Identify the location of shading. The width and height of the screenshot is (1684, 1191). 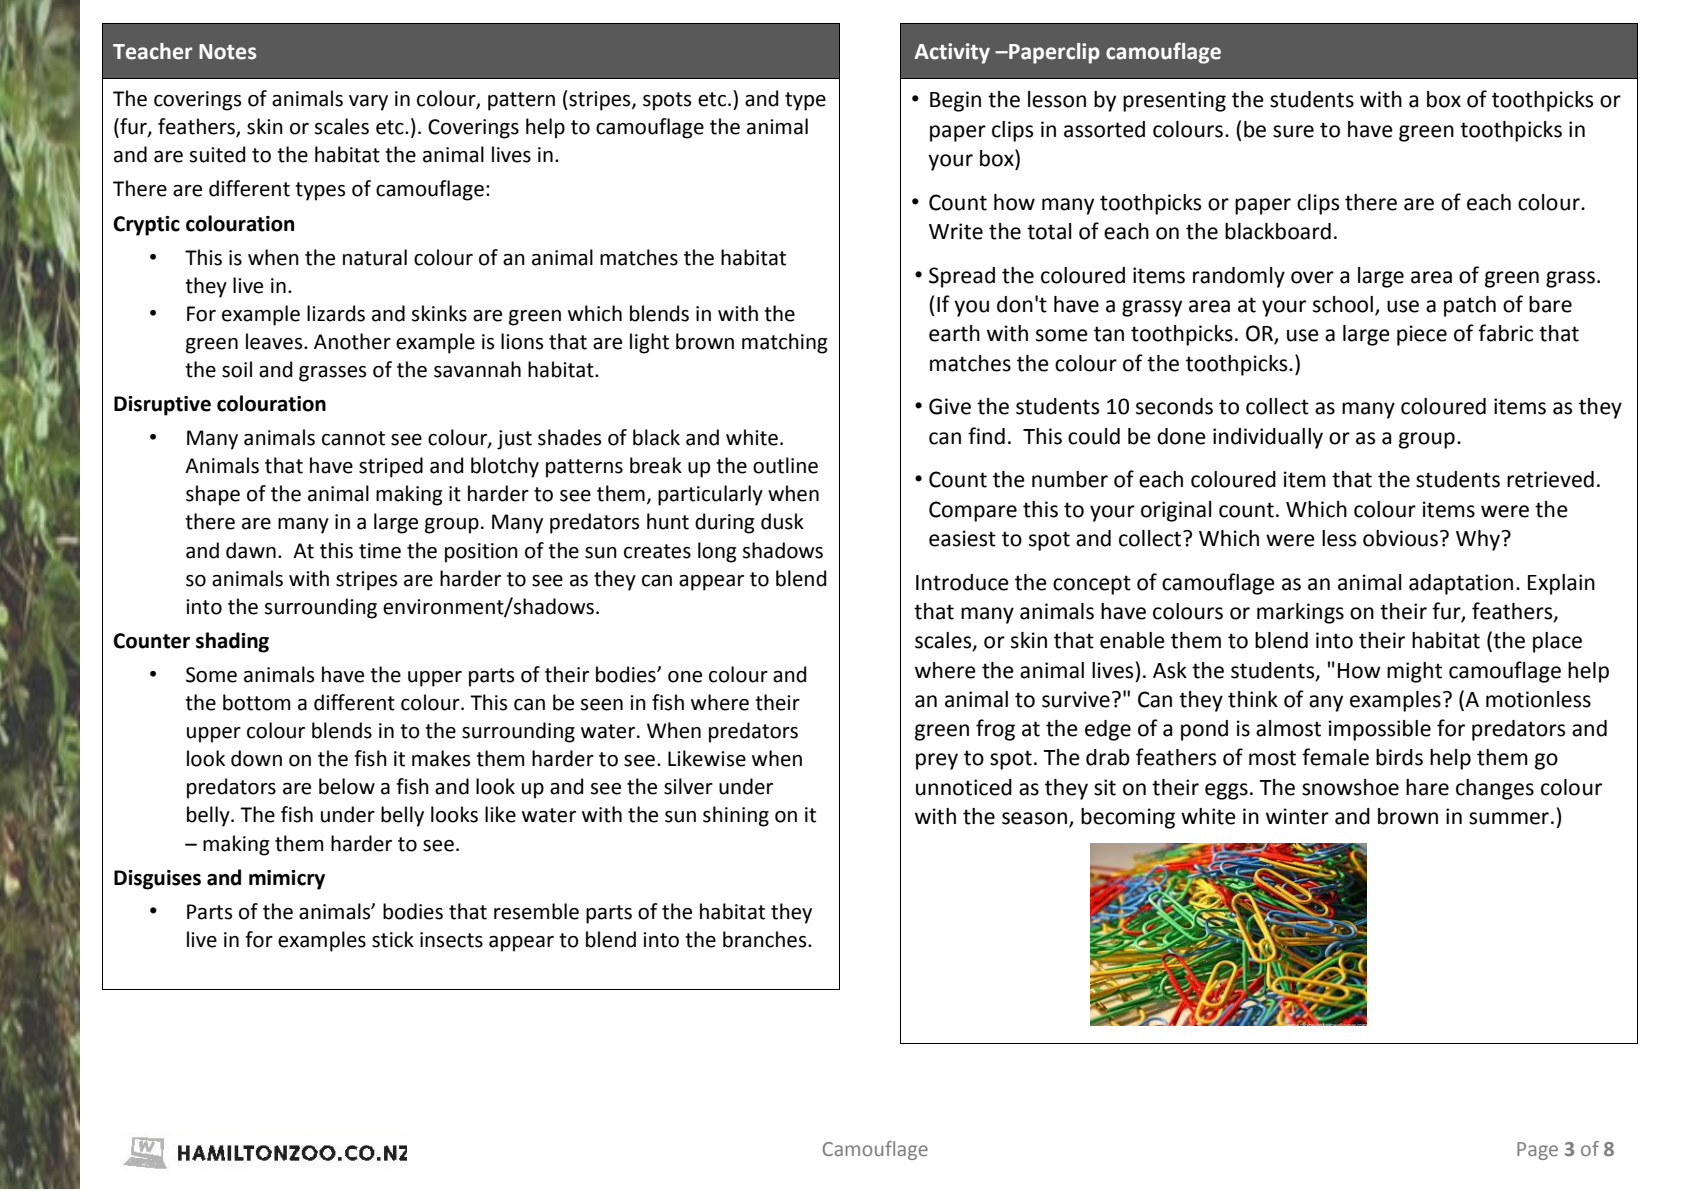
(232, 642).
